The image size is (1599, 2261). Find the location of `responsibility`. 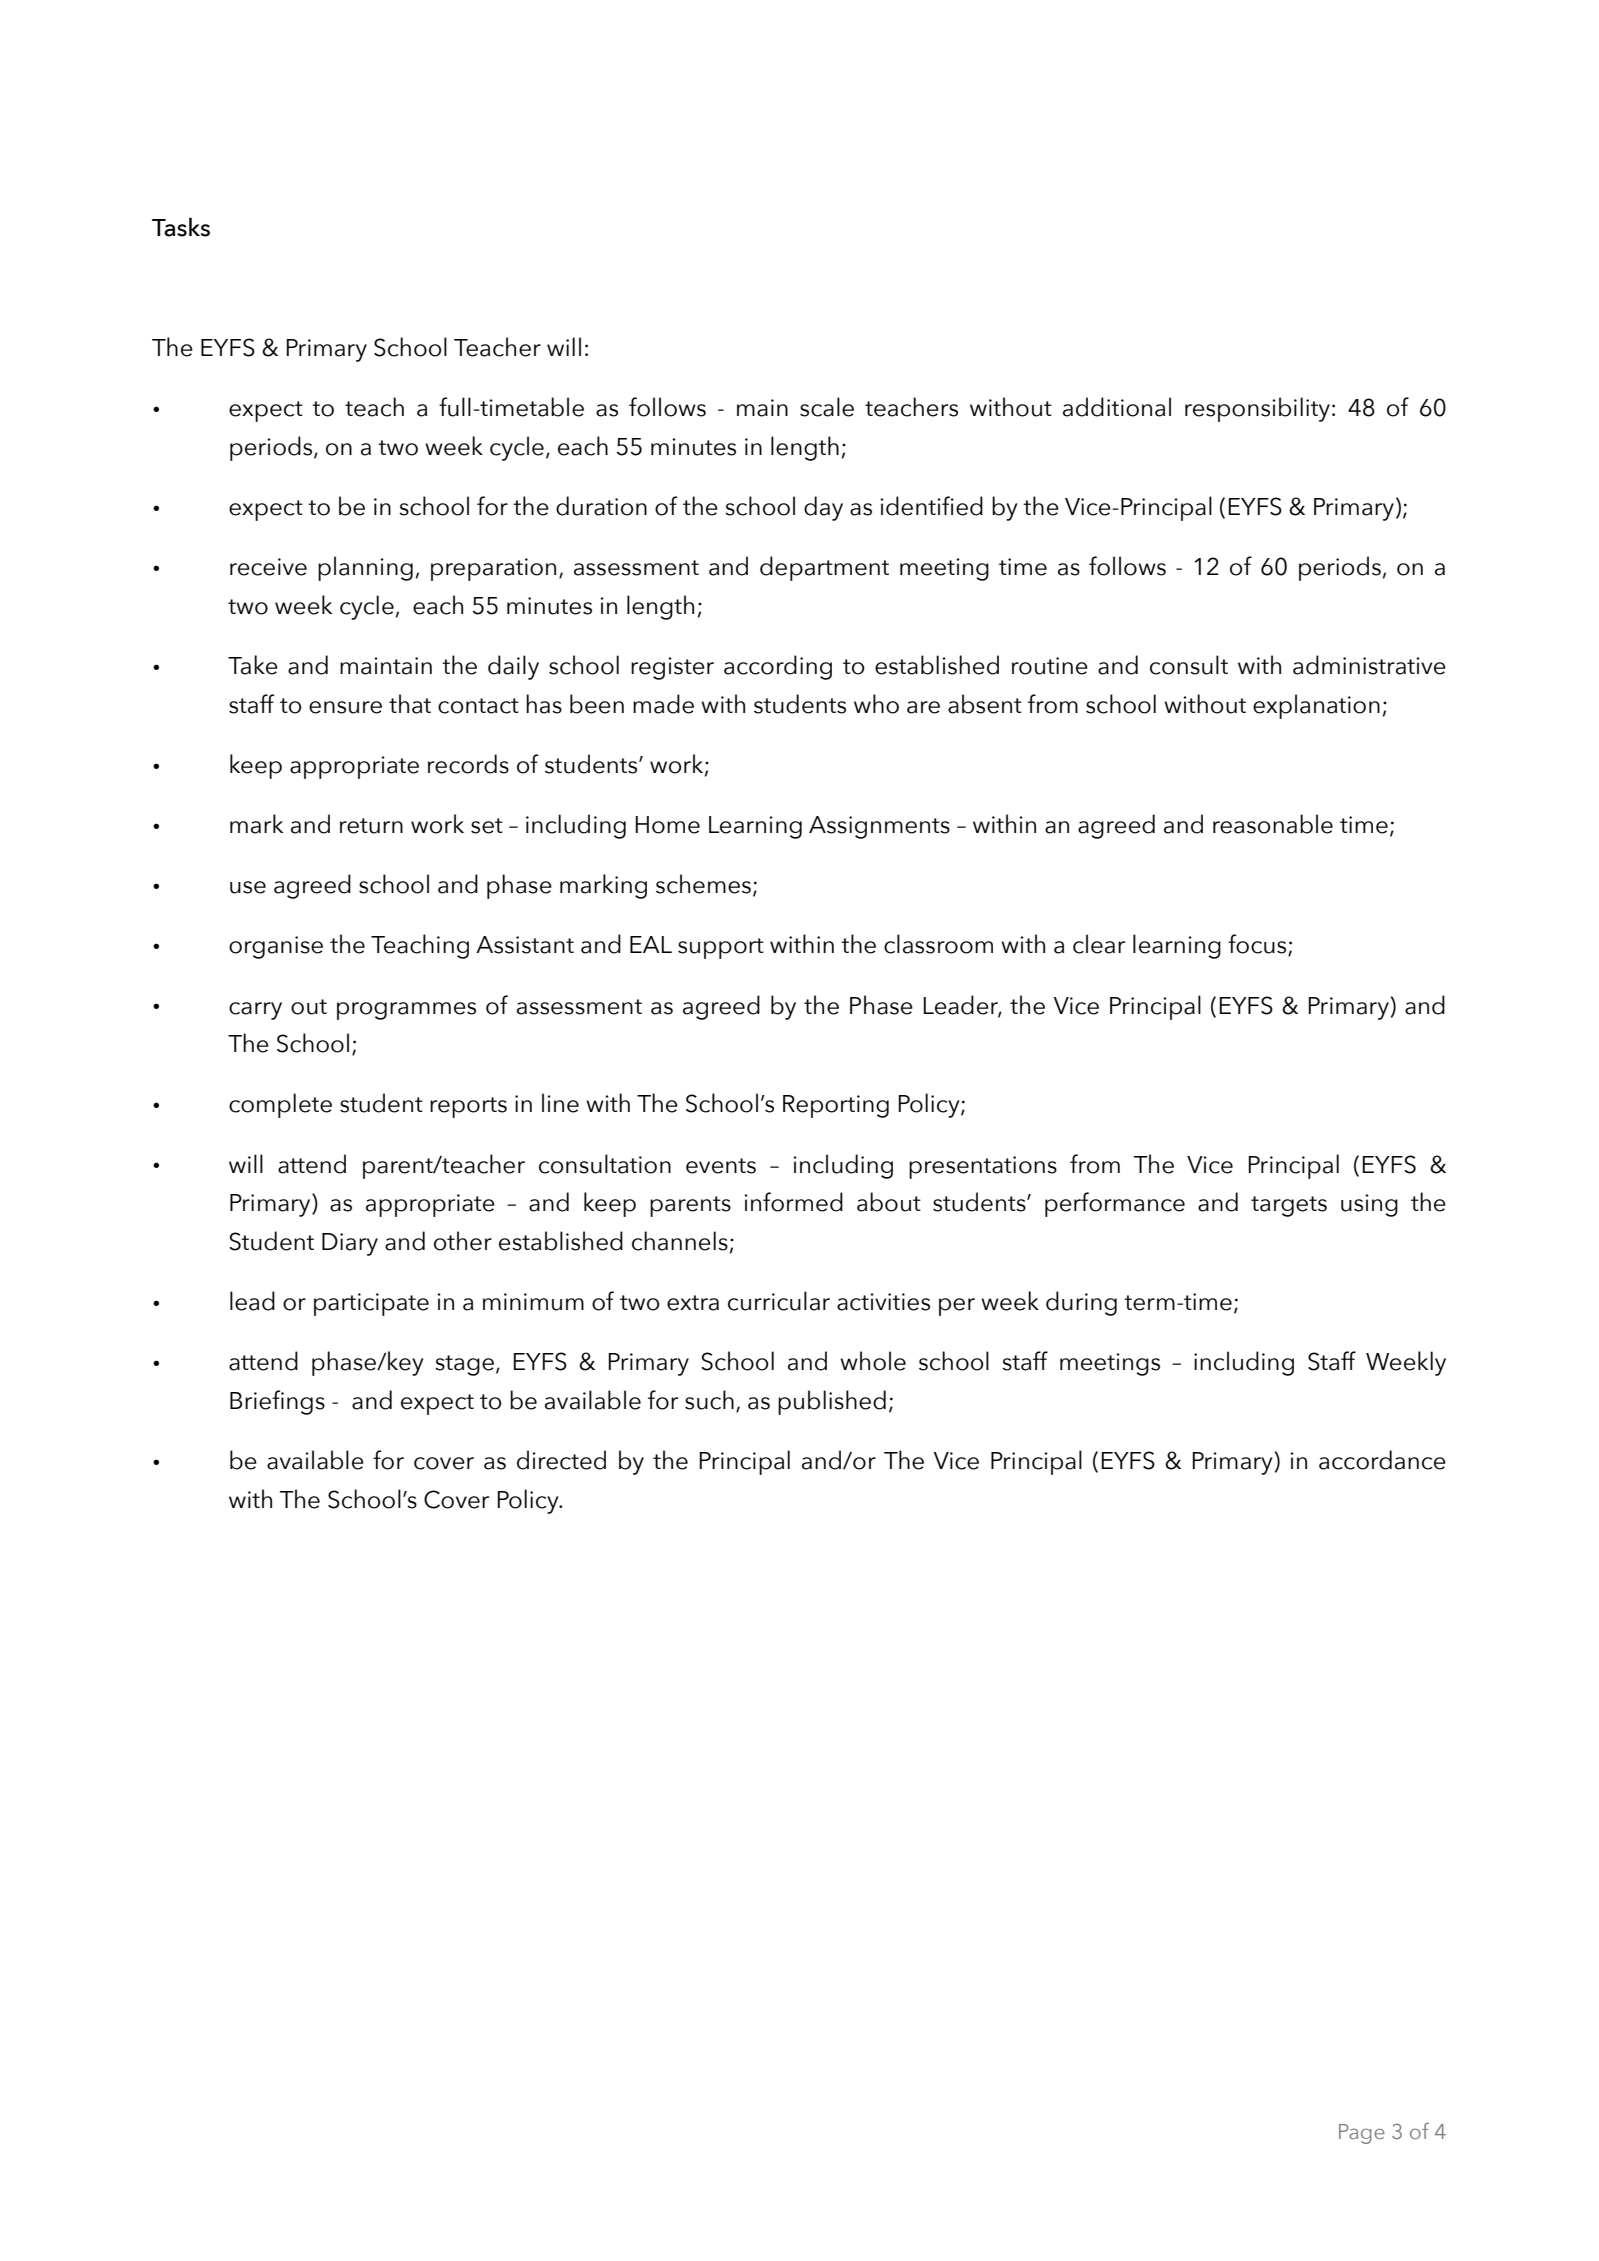

responsibility is located at coordinates (1257, 409).
